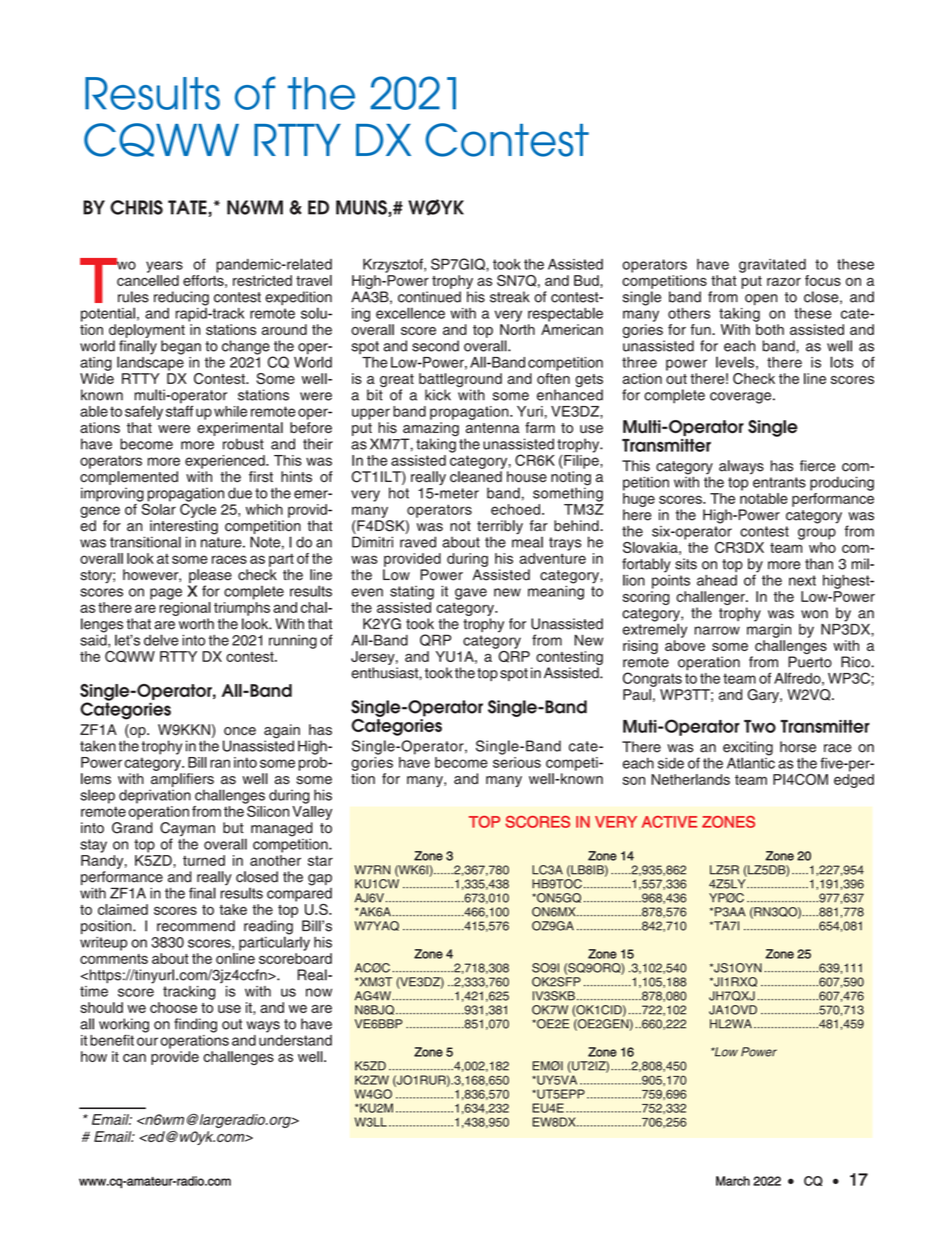  I want to click on cleaned, so click(476, 477).
